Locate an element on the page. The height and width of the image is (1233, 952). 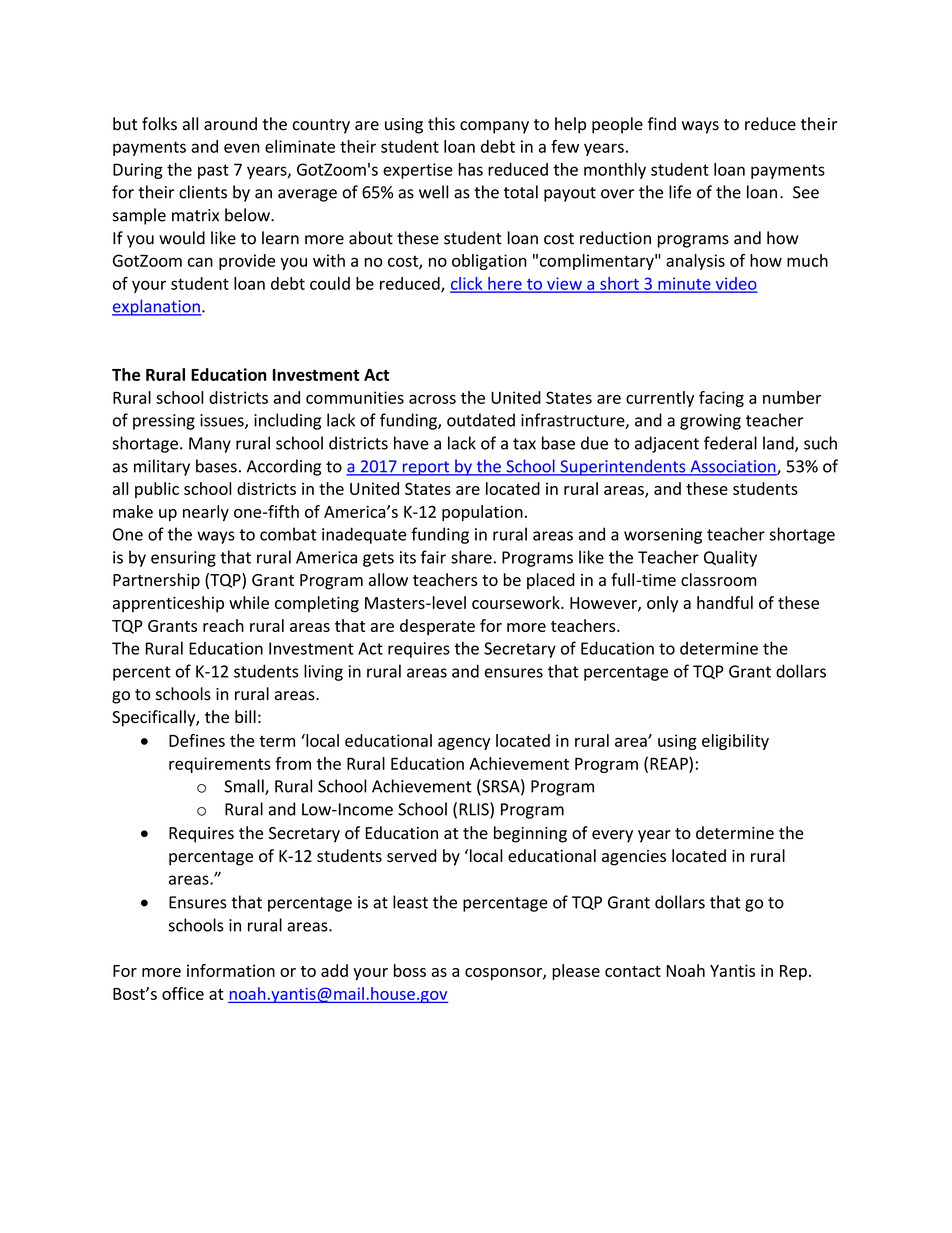
information is located at coordinates (231, 970).
